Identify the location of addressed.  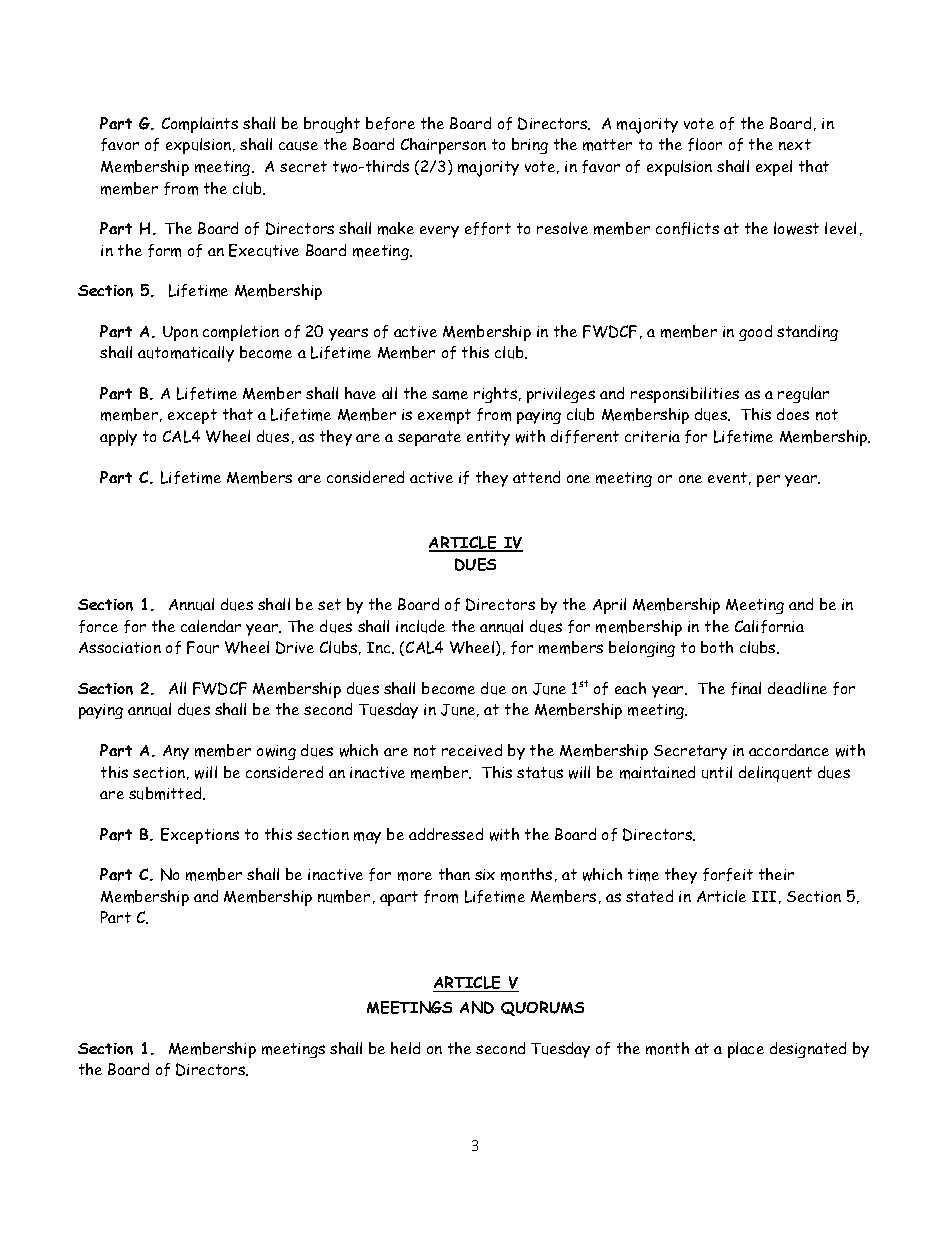
(446, 834).
